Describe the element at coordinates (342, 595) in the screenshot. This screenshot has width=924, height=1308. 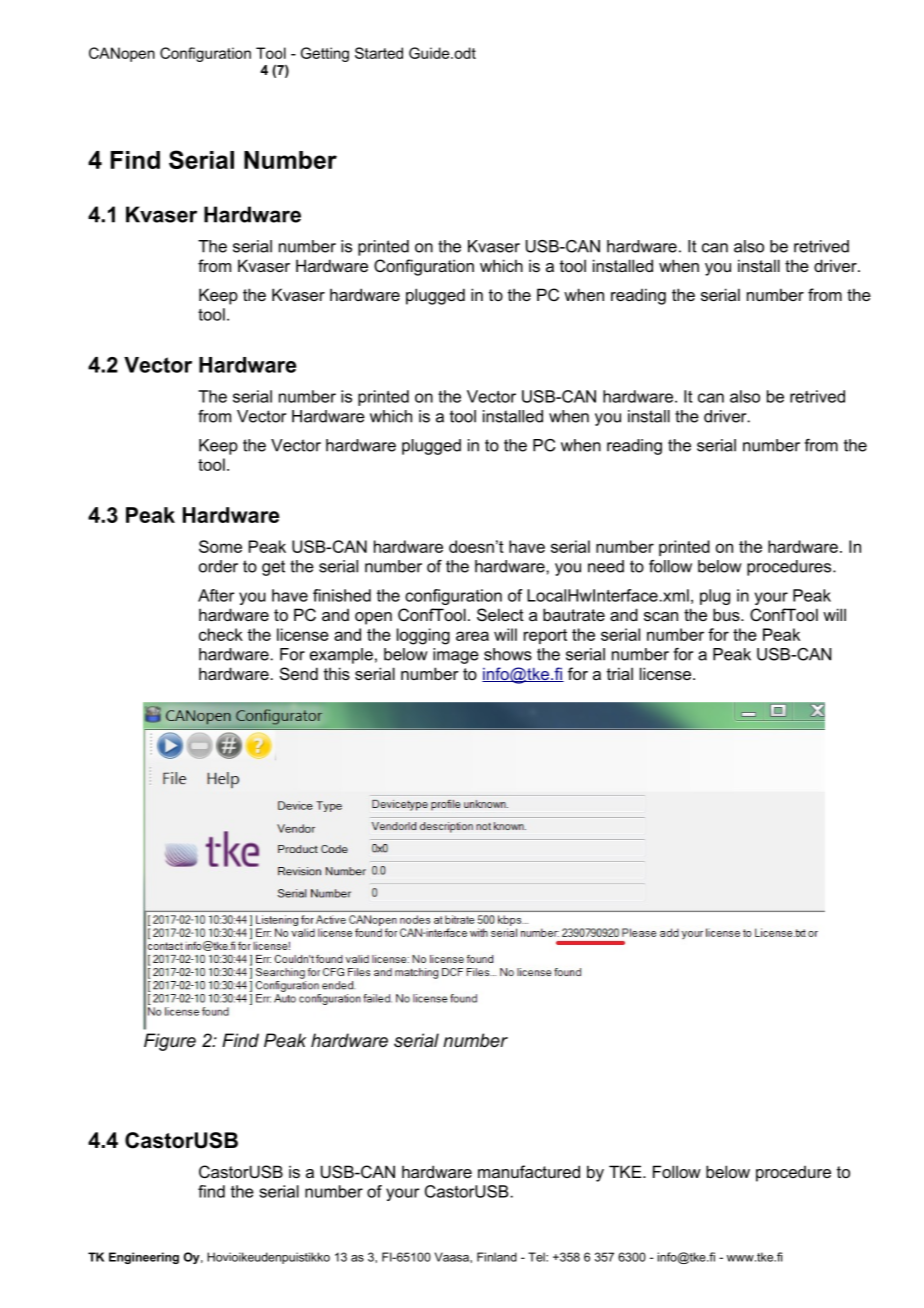
I see `finished` at that location.
